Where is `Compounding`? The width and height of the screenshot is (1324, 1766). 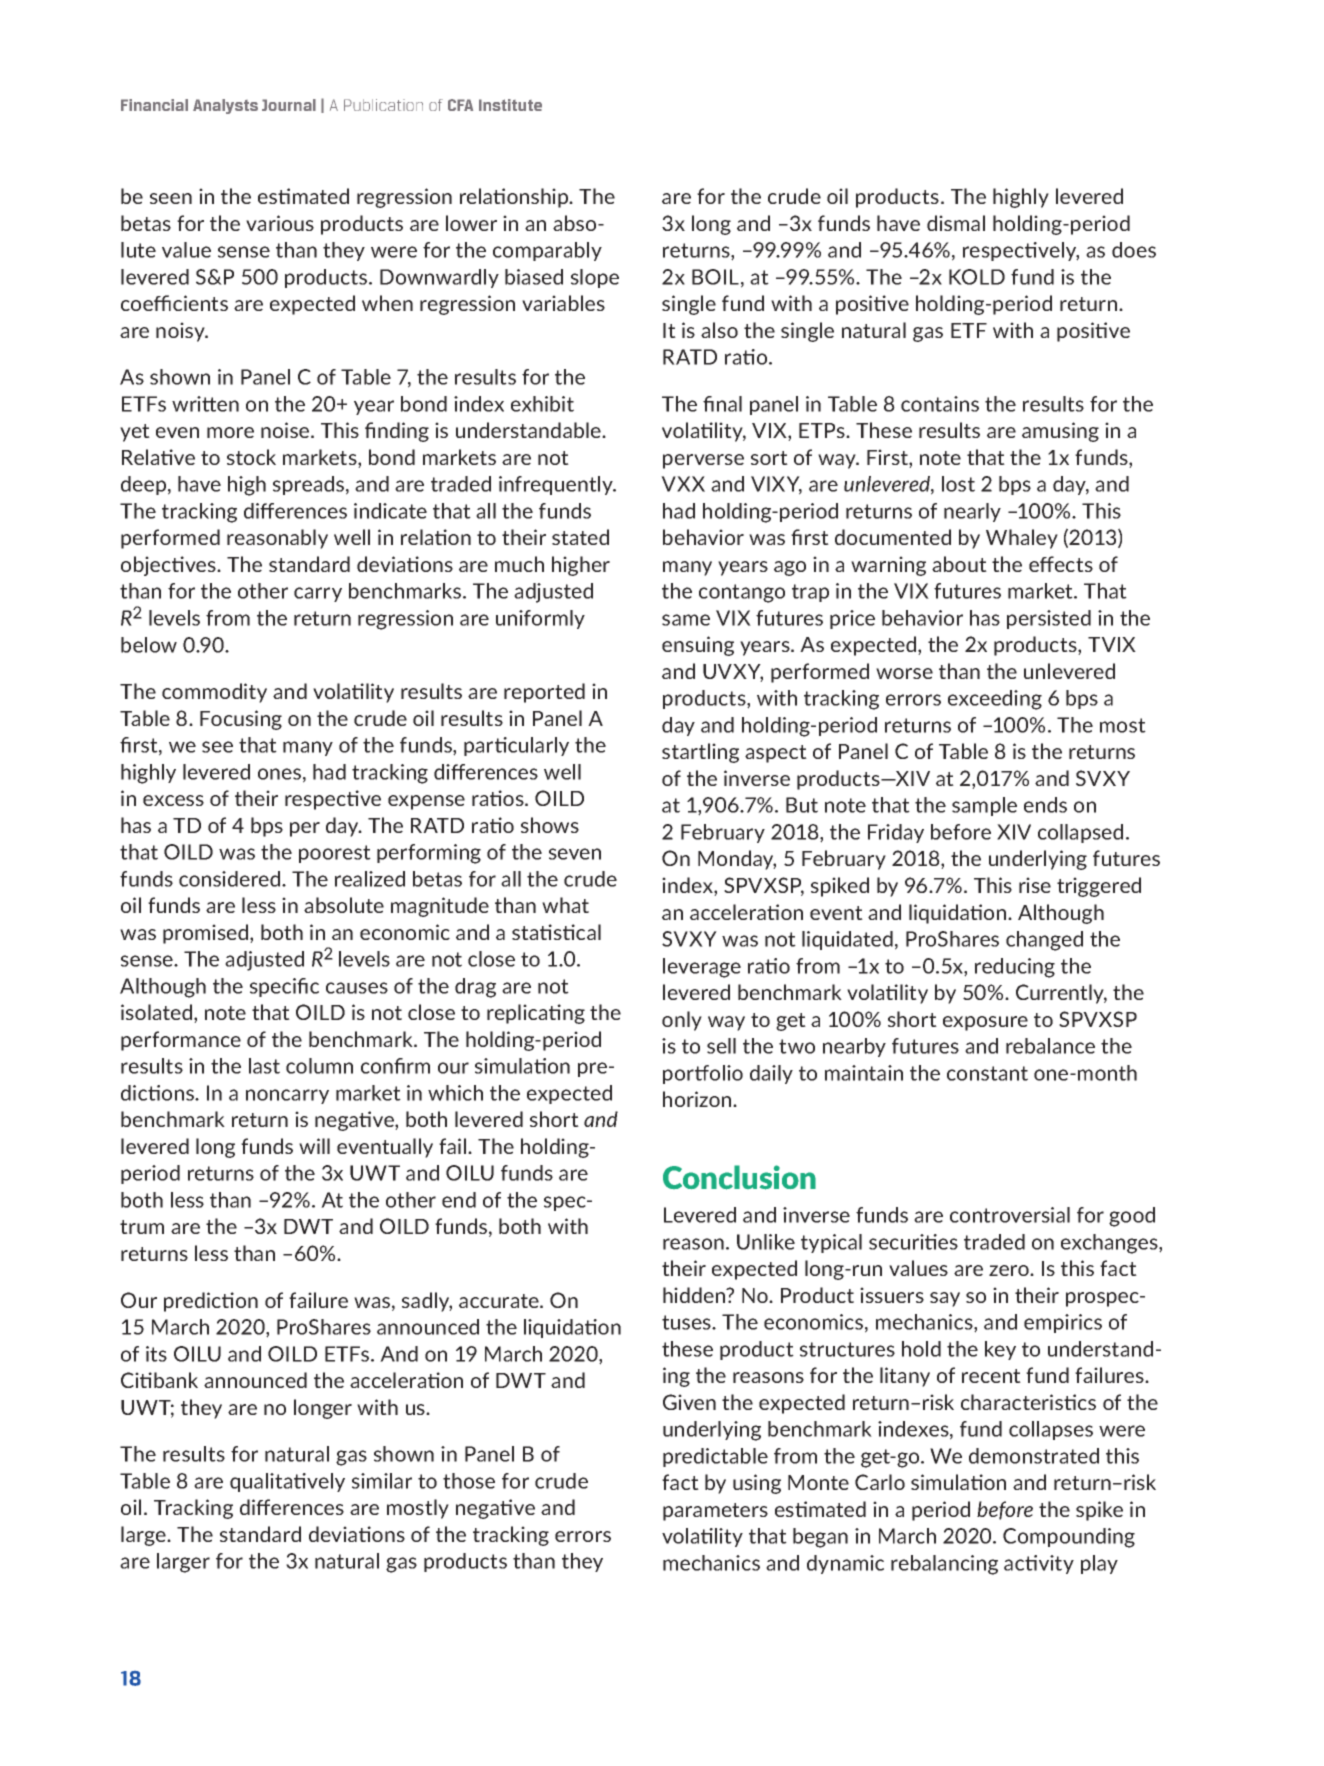
Compounding is located at coordinates (1069, 1538).
